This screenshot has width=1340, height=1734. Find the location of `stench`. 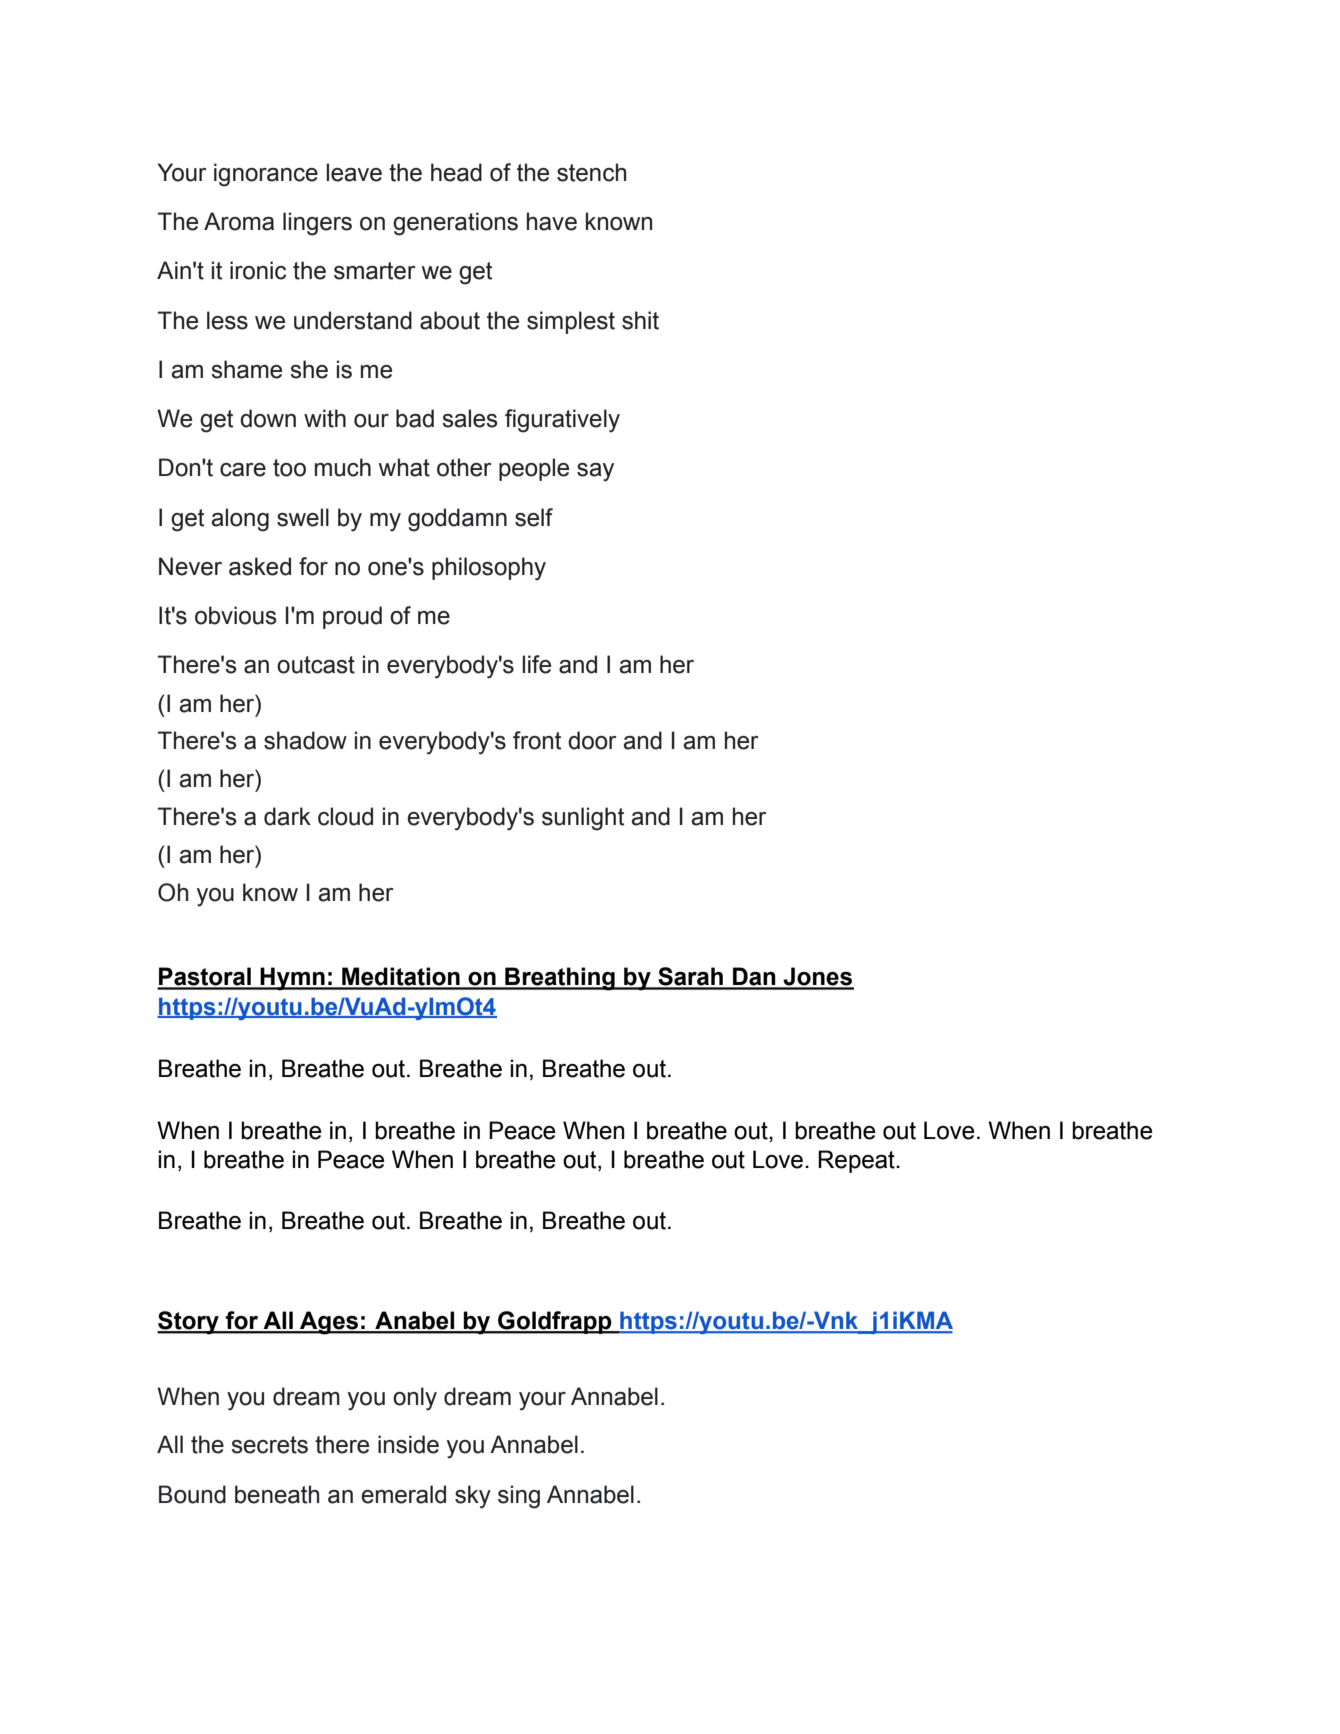

stench is located at coordinates (592, 172).
